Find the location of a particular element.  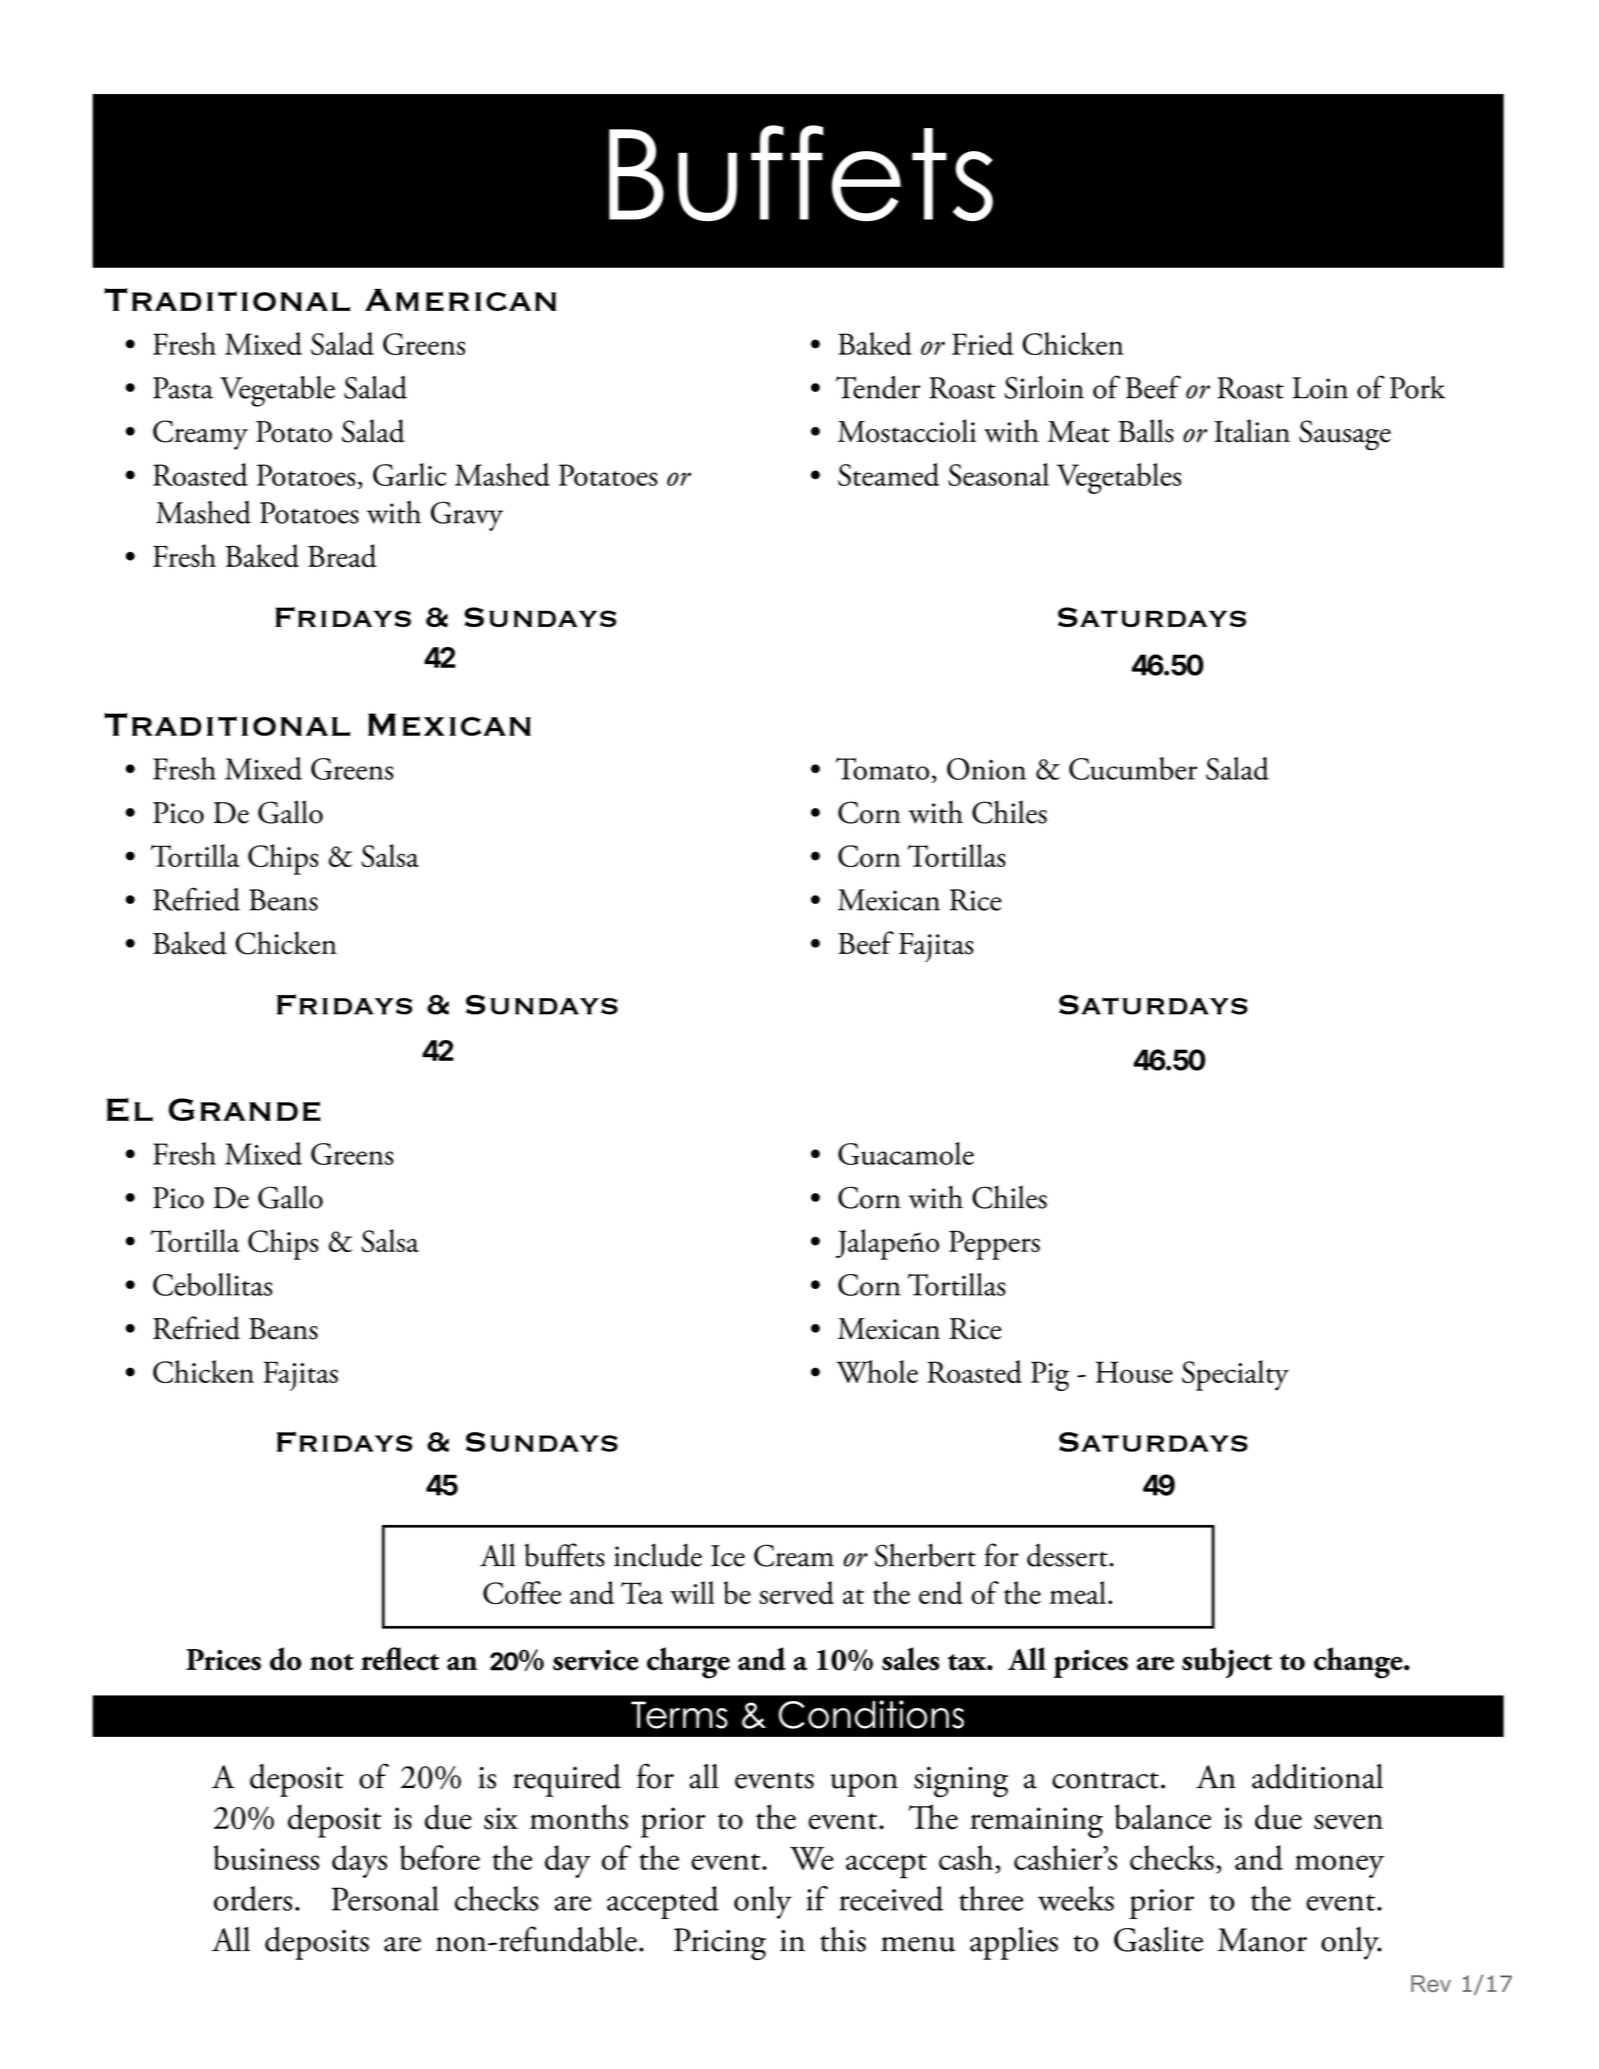

Personal is located at coordinates (385, 1898).
